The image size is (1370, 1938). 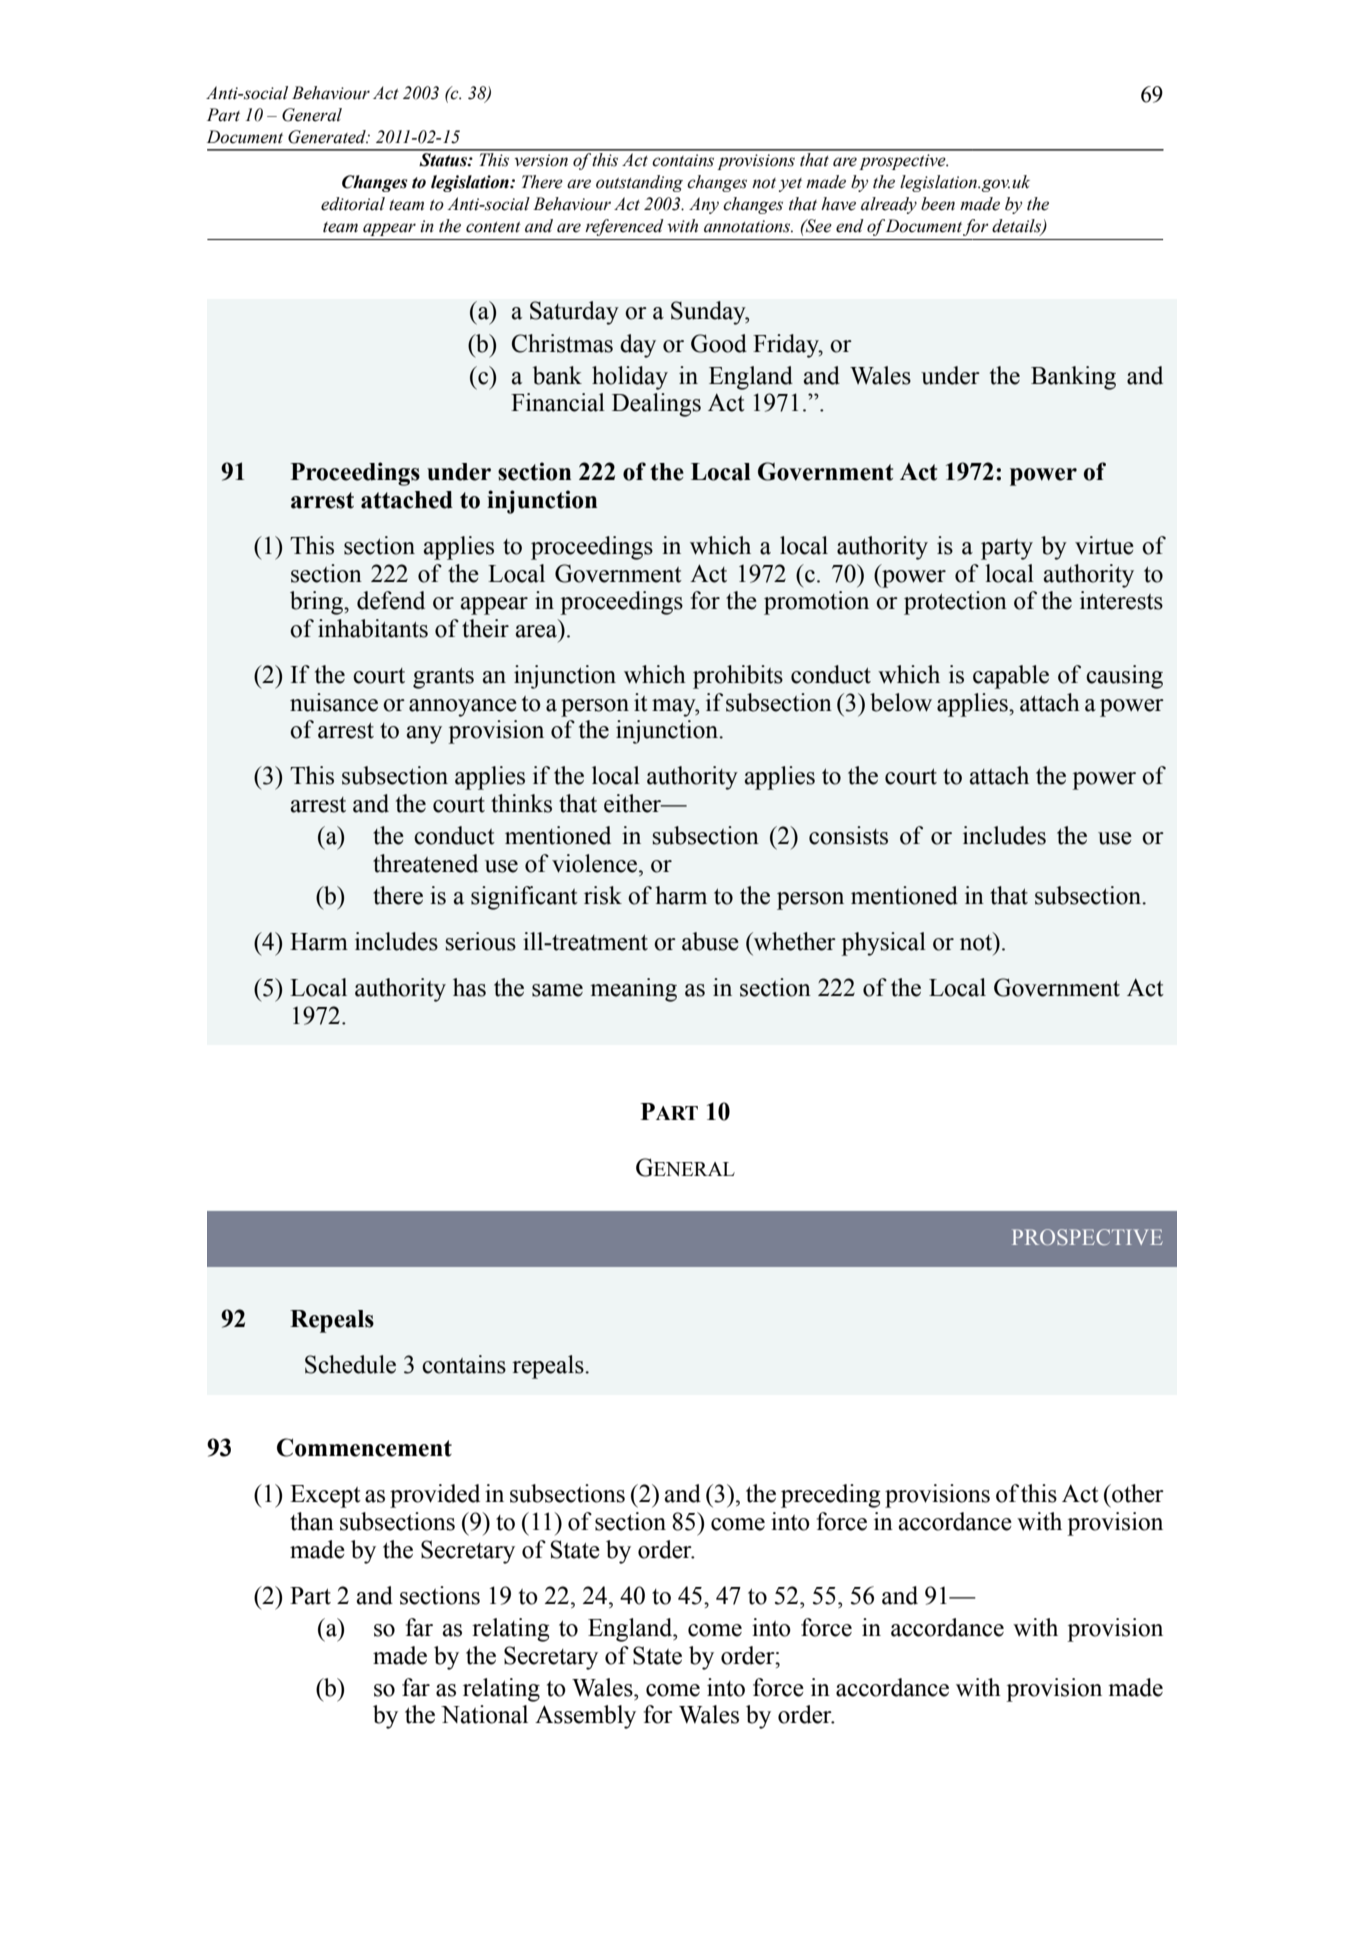 What do you see at coordinates (484, 1714) in the document?
I see `National` at bounding box center [484, 1714].
